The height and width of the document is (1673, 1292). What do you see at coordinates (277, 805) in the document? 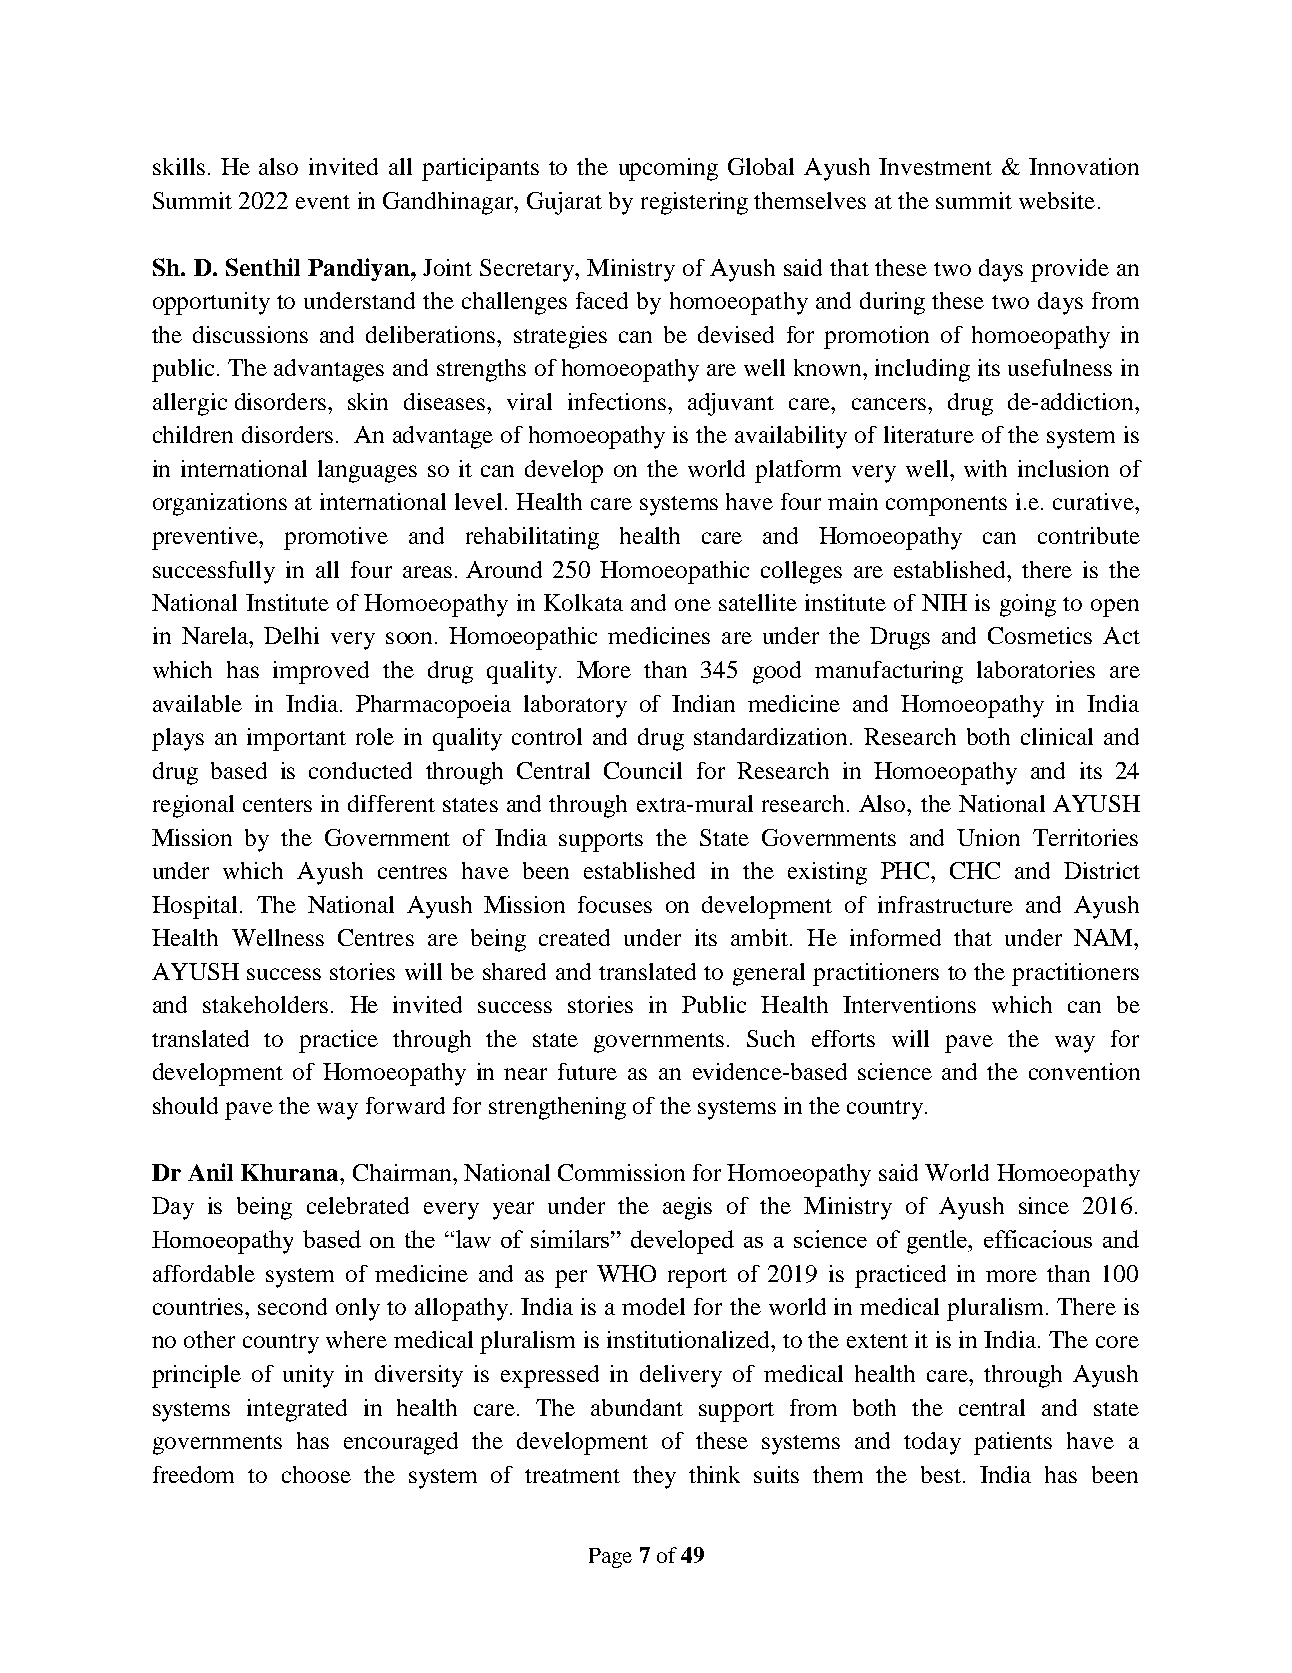
I see `centers` at bounding box center [277, 805].
